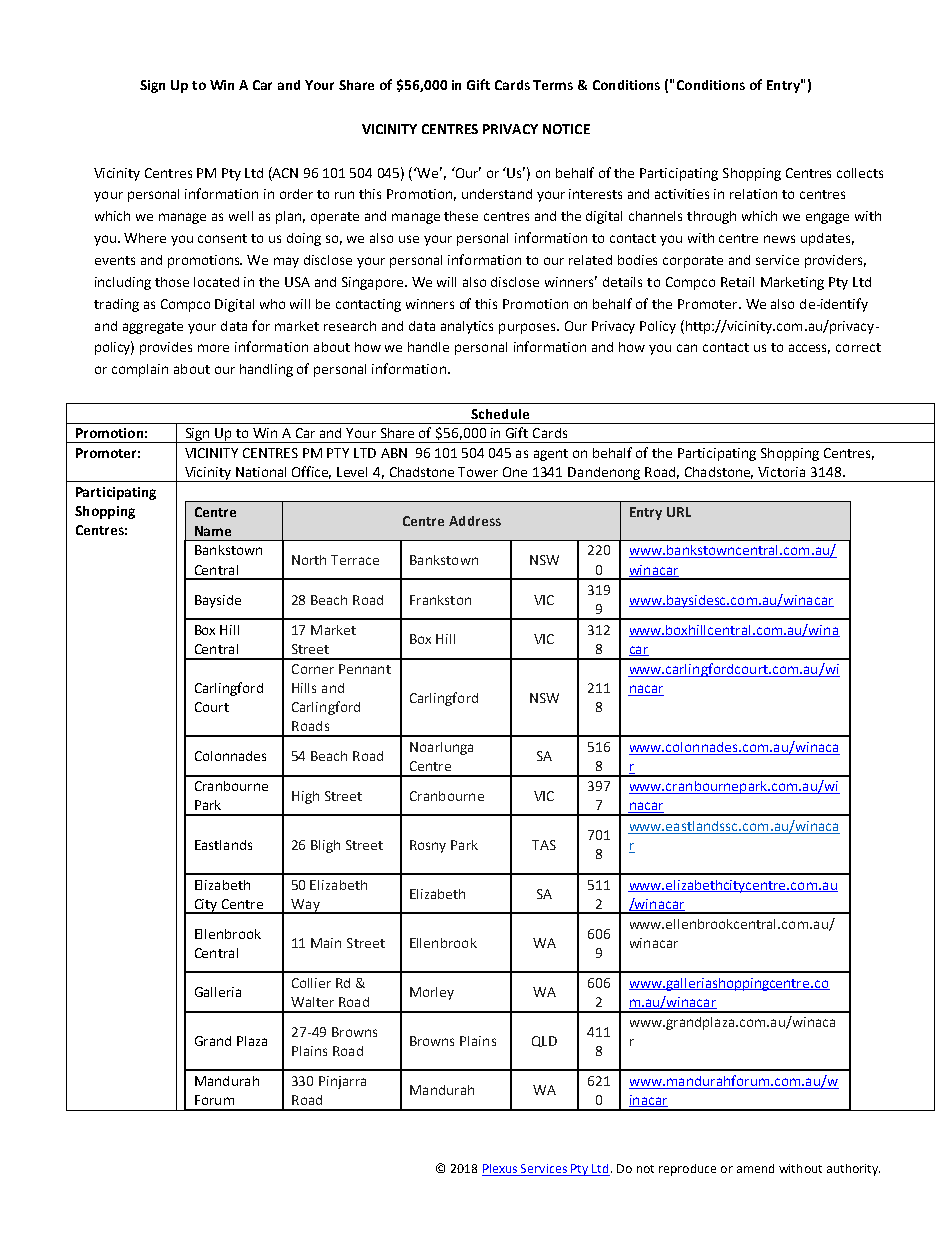 This document has width=952, height=1233. What do you see at coordinates (753, 194) in the document?
I see `relation` at bounding box center [753, 194].
